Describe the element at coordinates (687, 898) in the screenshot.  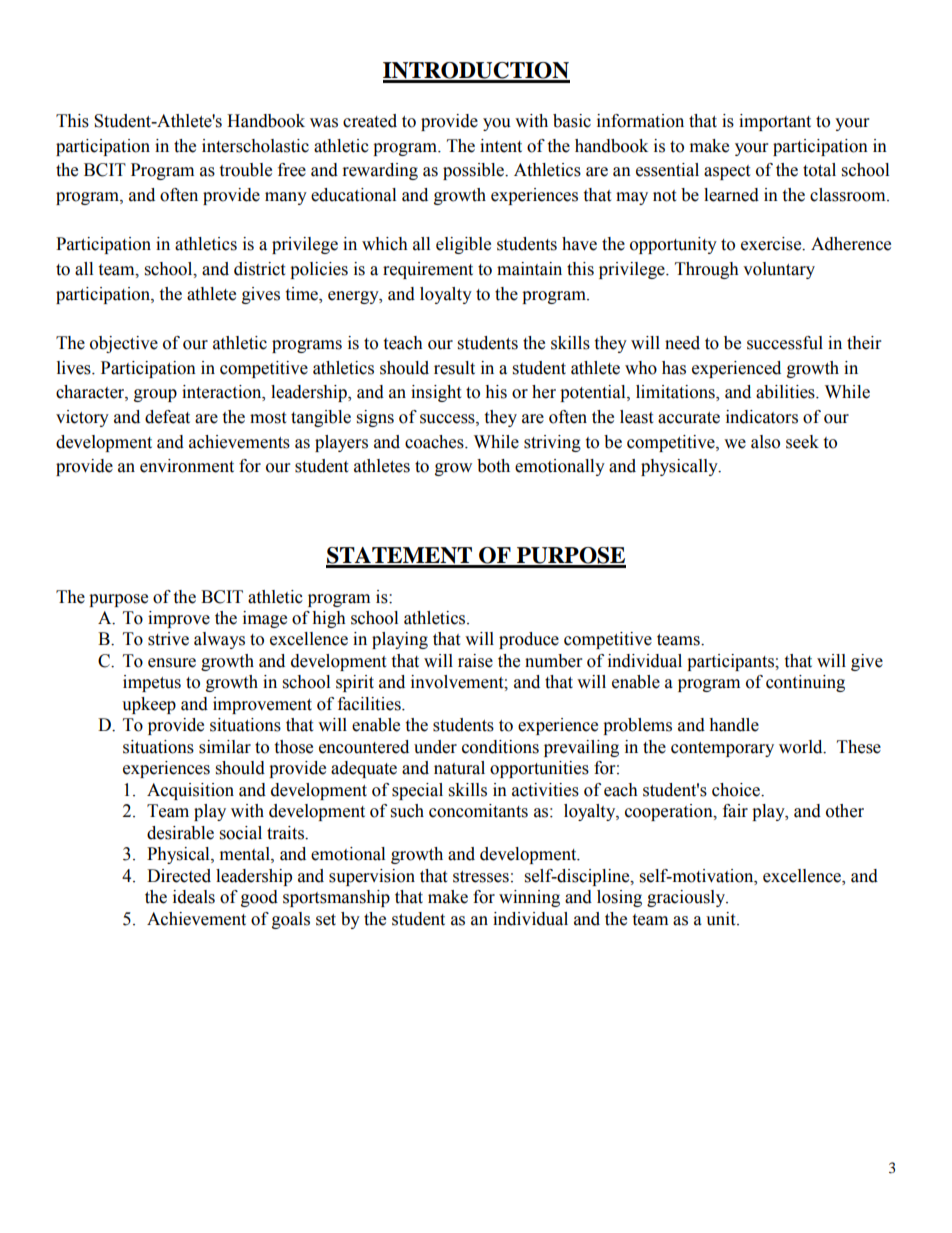
I see `graciously` at that location.
